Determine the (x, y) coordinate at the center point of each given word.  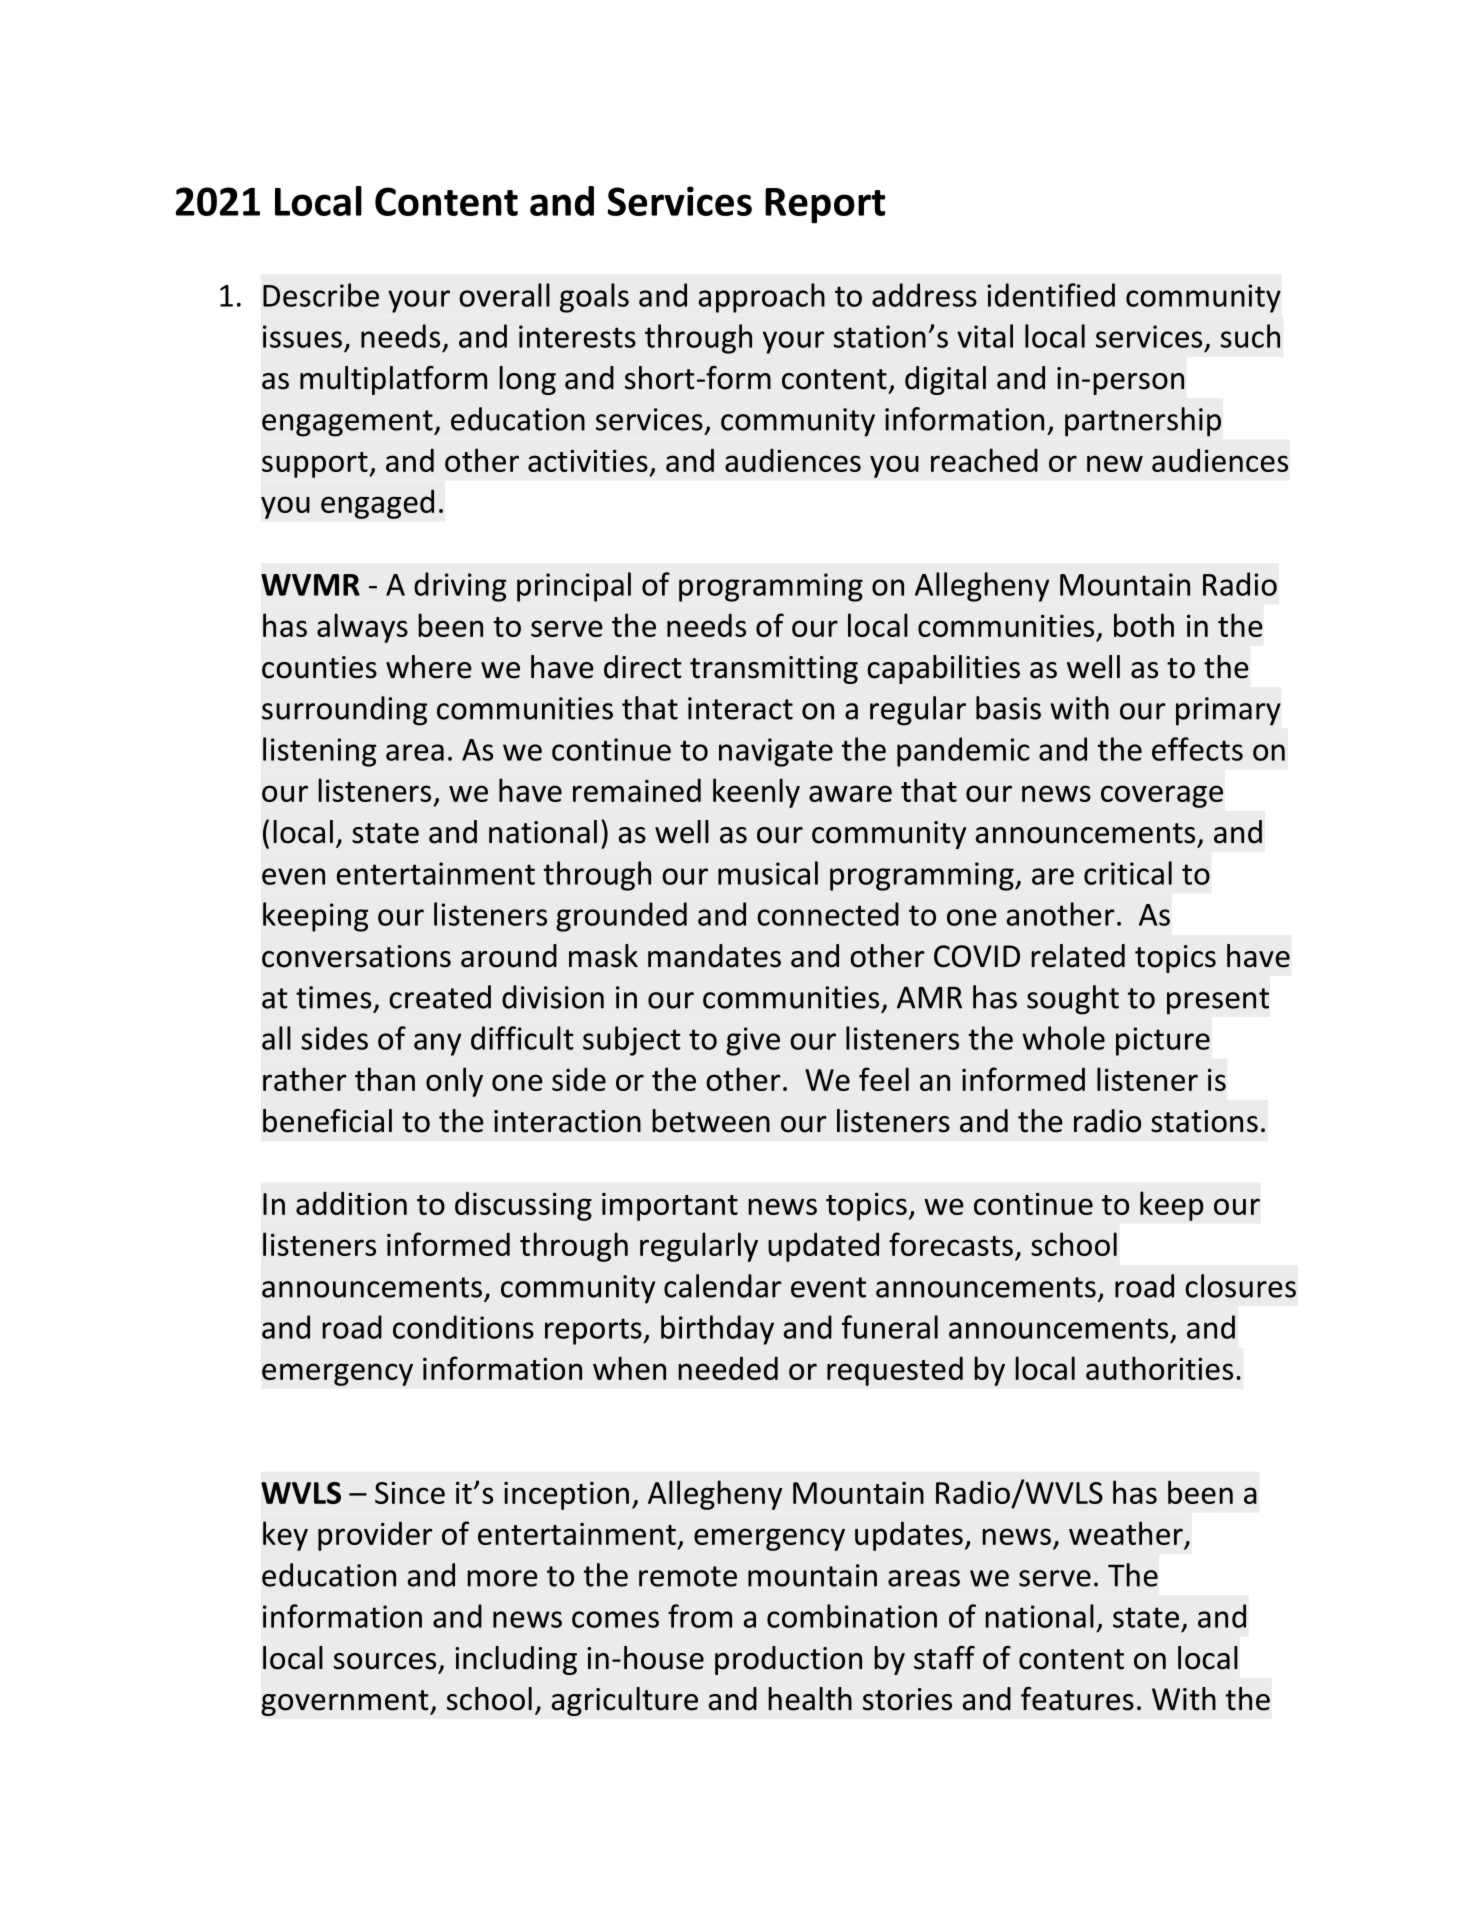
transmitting (774, 670)
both (1144, 625)
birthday (717, 1330)
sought (1073, 1000)
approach (761, 298)
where (429, 667)
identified (1051, 295)
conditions (463, 1327)
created (440, 997)
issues (302, 336)
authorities (1159, 1368)
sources (385, 1661)
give (753, 1041)
